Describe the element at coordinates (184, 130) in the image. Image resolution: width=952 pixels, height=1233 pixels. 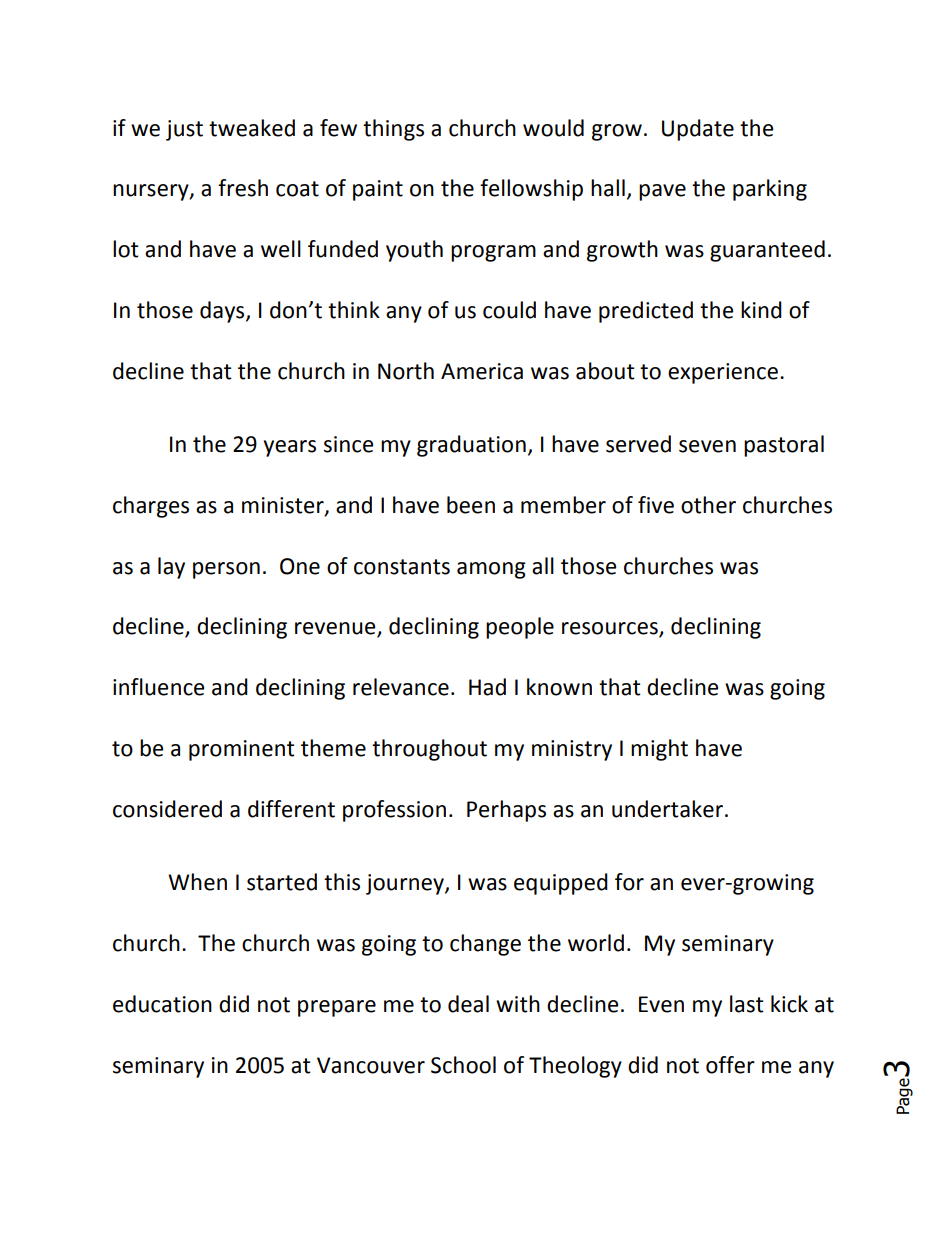
I see `just` at that location.
